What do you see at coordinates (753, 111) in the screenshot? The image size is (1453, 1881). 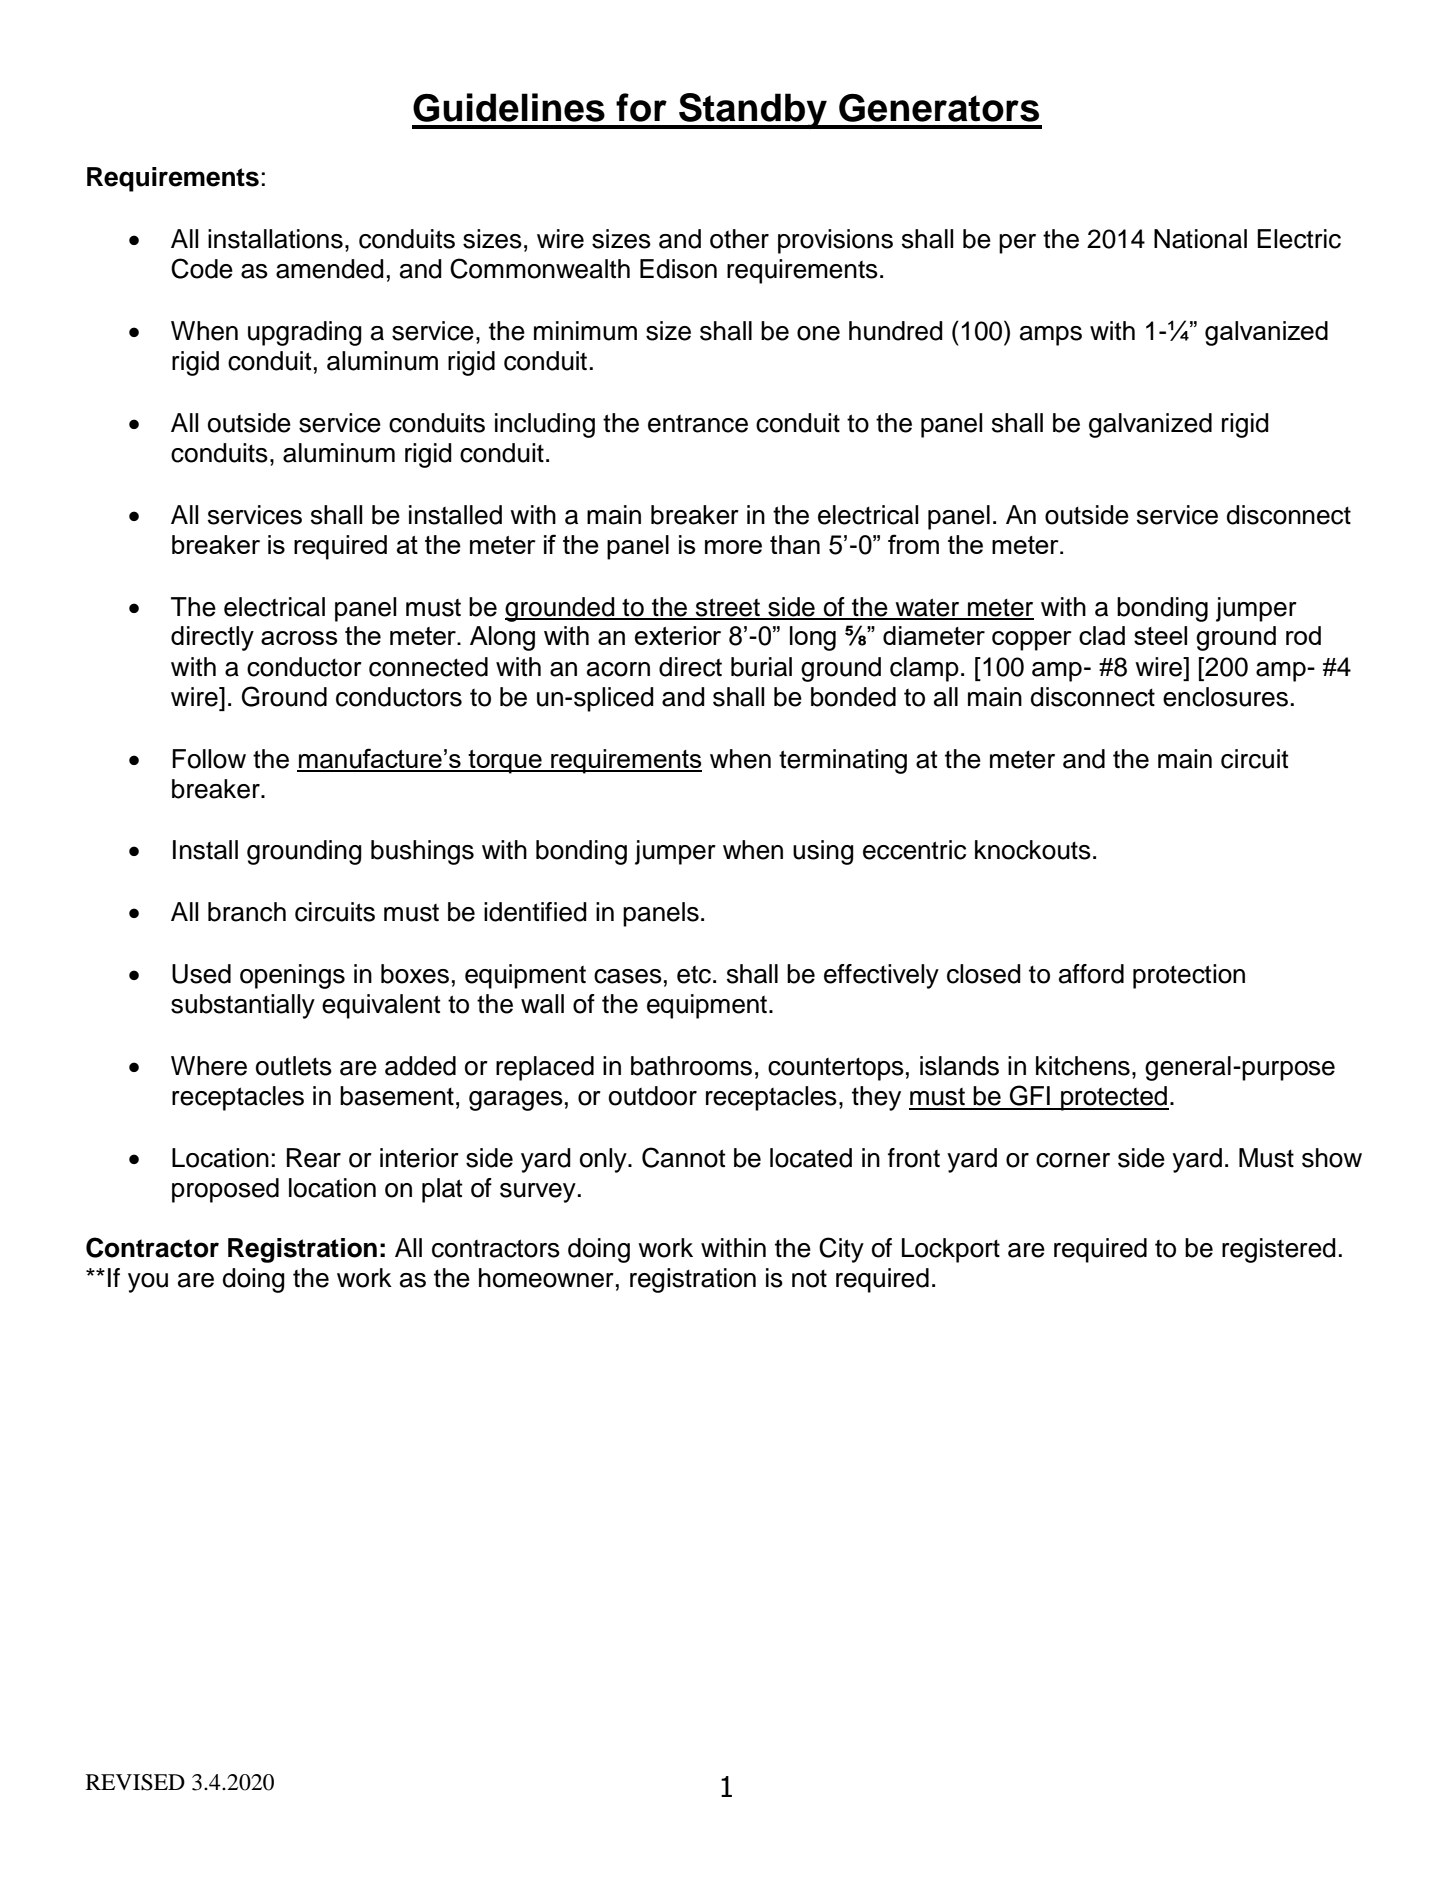 I see `Standby` at bounding box center [753, 111].
